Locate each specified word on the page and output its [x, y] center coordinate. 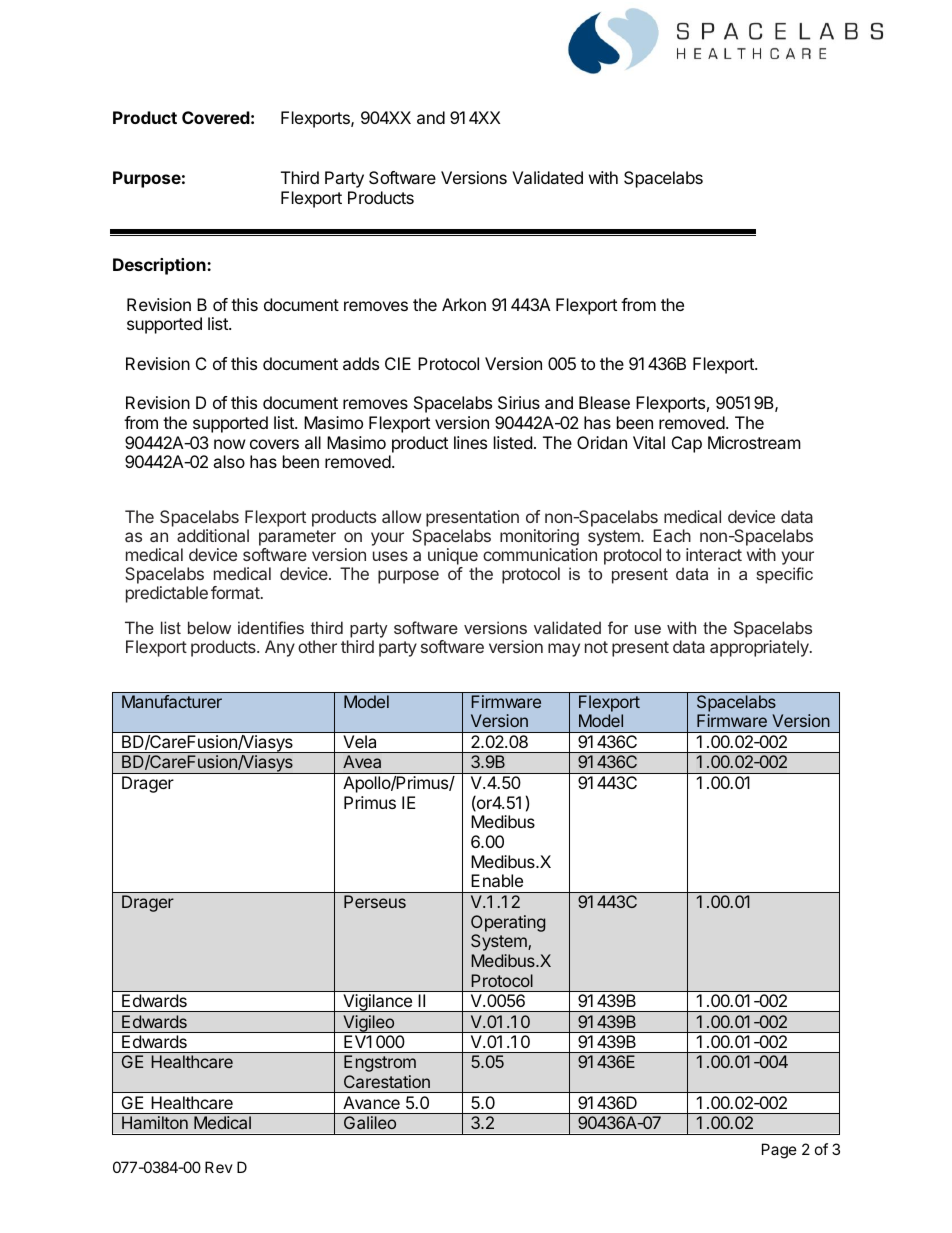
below [209, 627]
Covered [216, 117]
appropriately [760, 648]
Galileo [370, 1122]
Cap [687, 444]
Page [779, 1151]
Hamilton [155, 1122]
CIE [398, 363]
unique [453, 556]
